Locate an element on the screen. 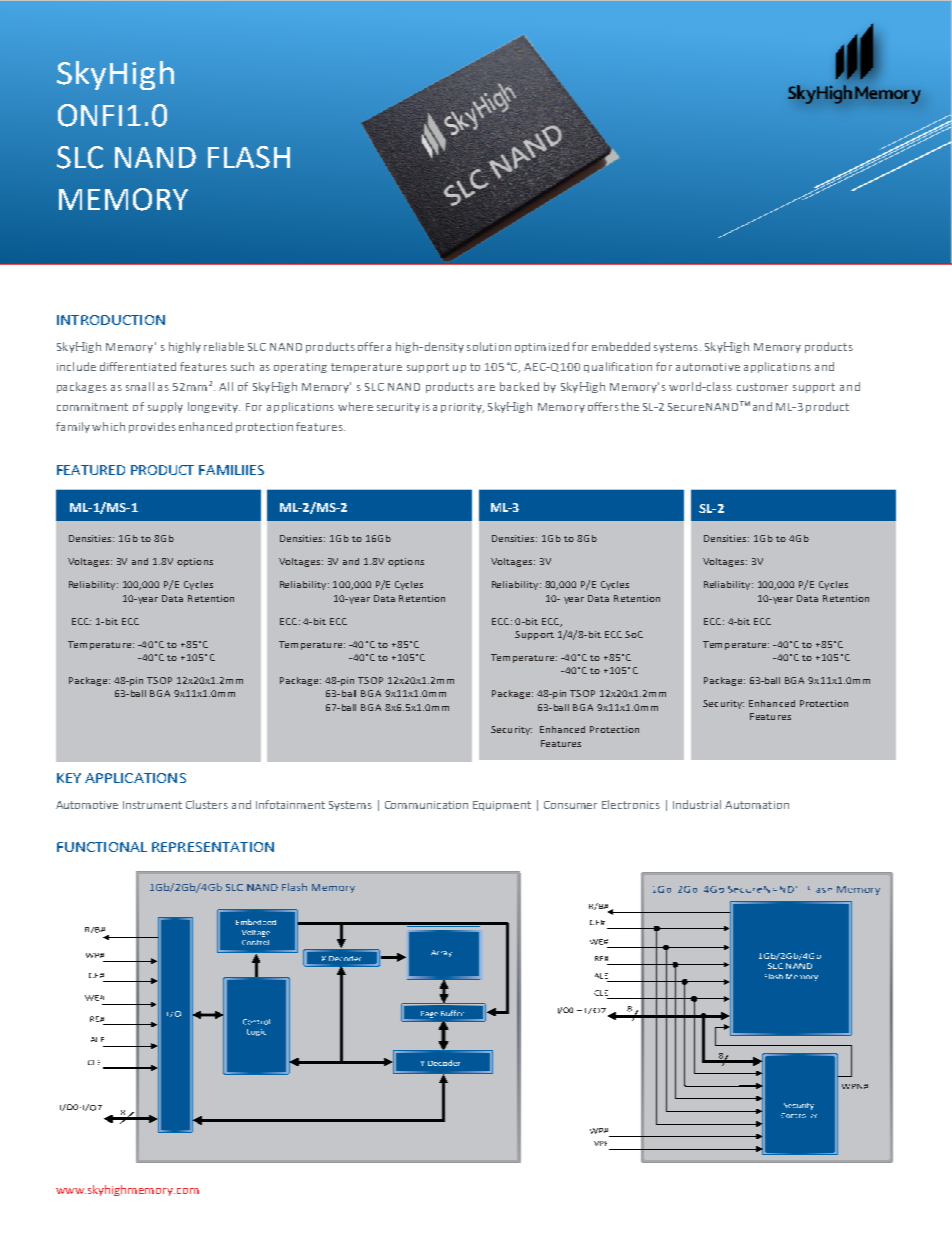 Image resolution: width=952 pixels, height=1233 pixels. priority is located at coordinates (462, 408).
